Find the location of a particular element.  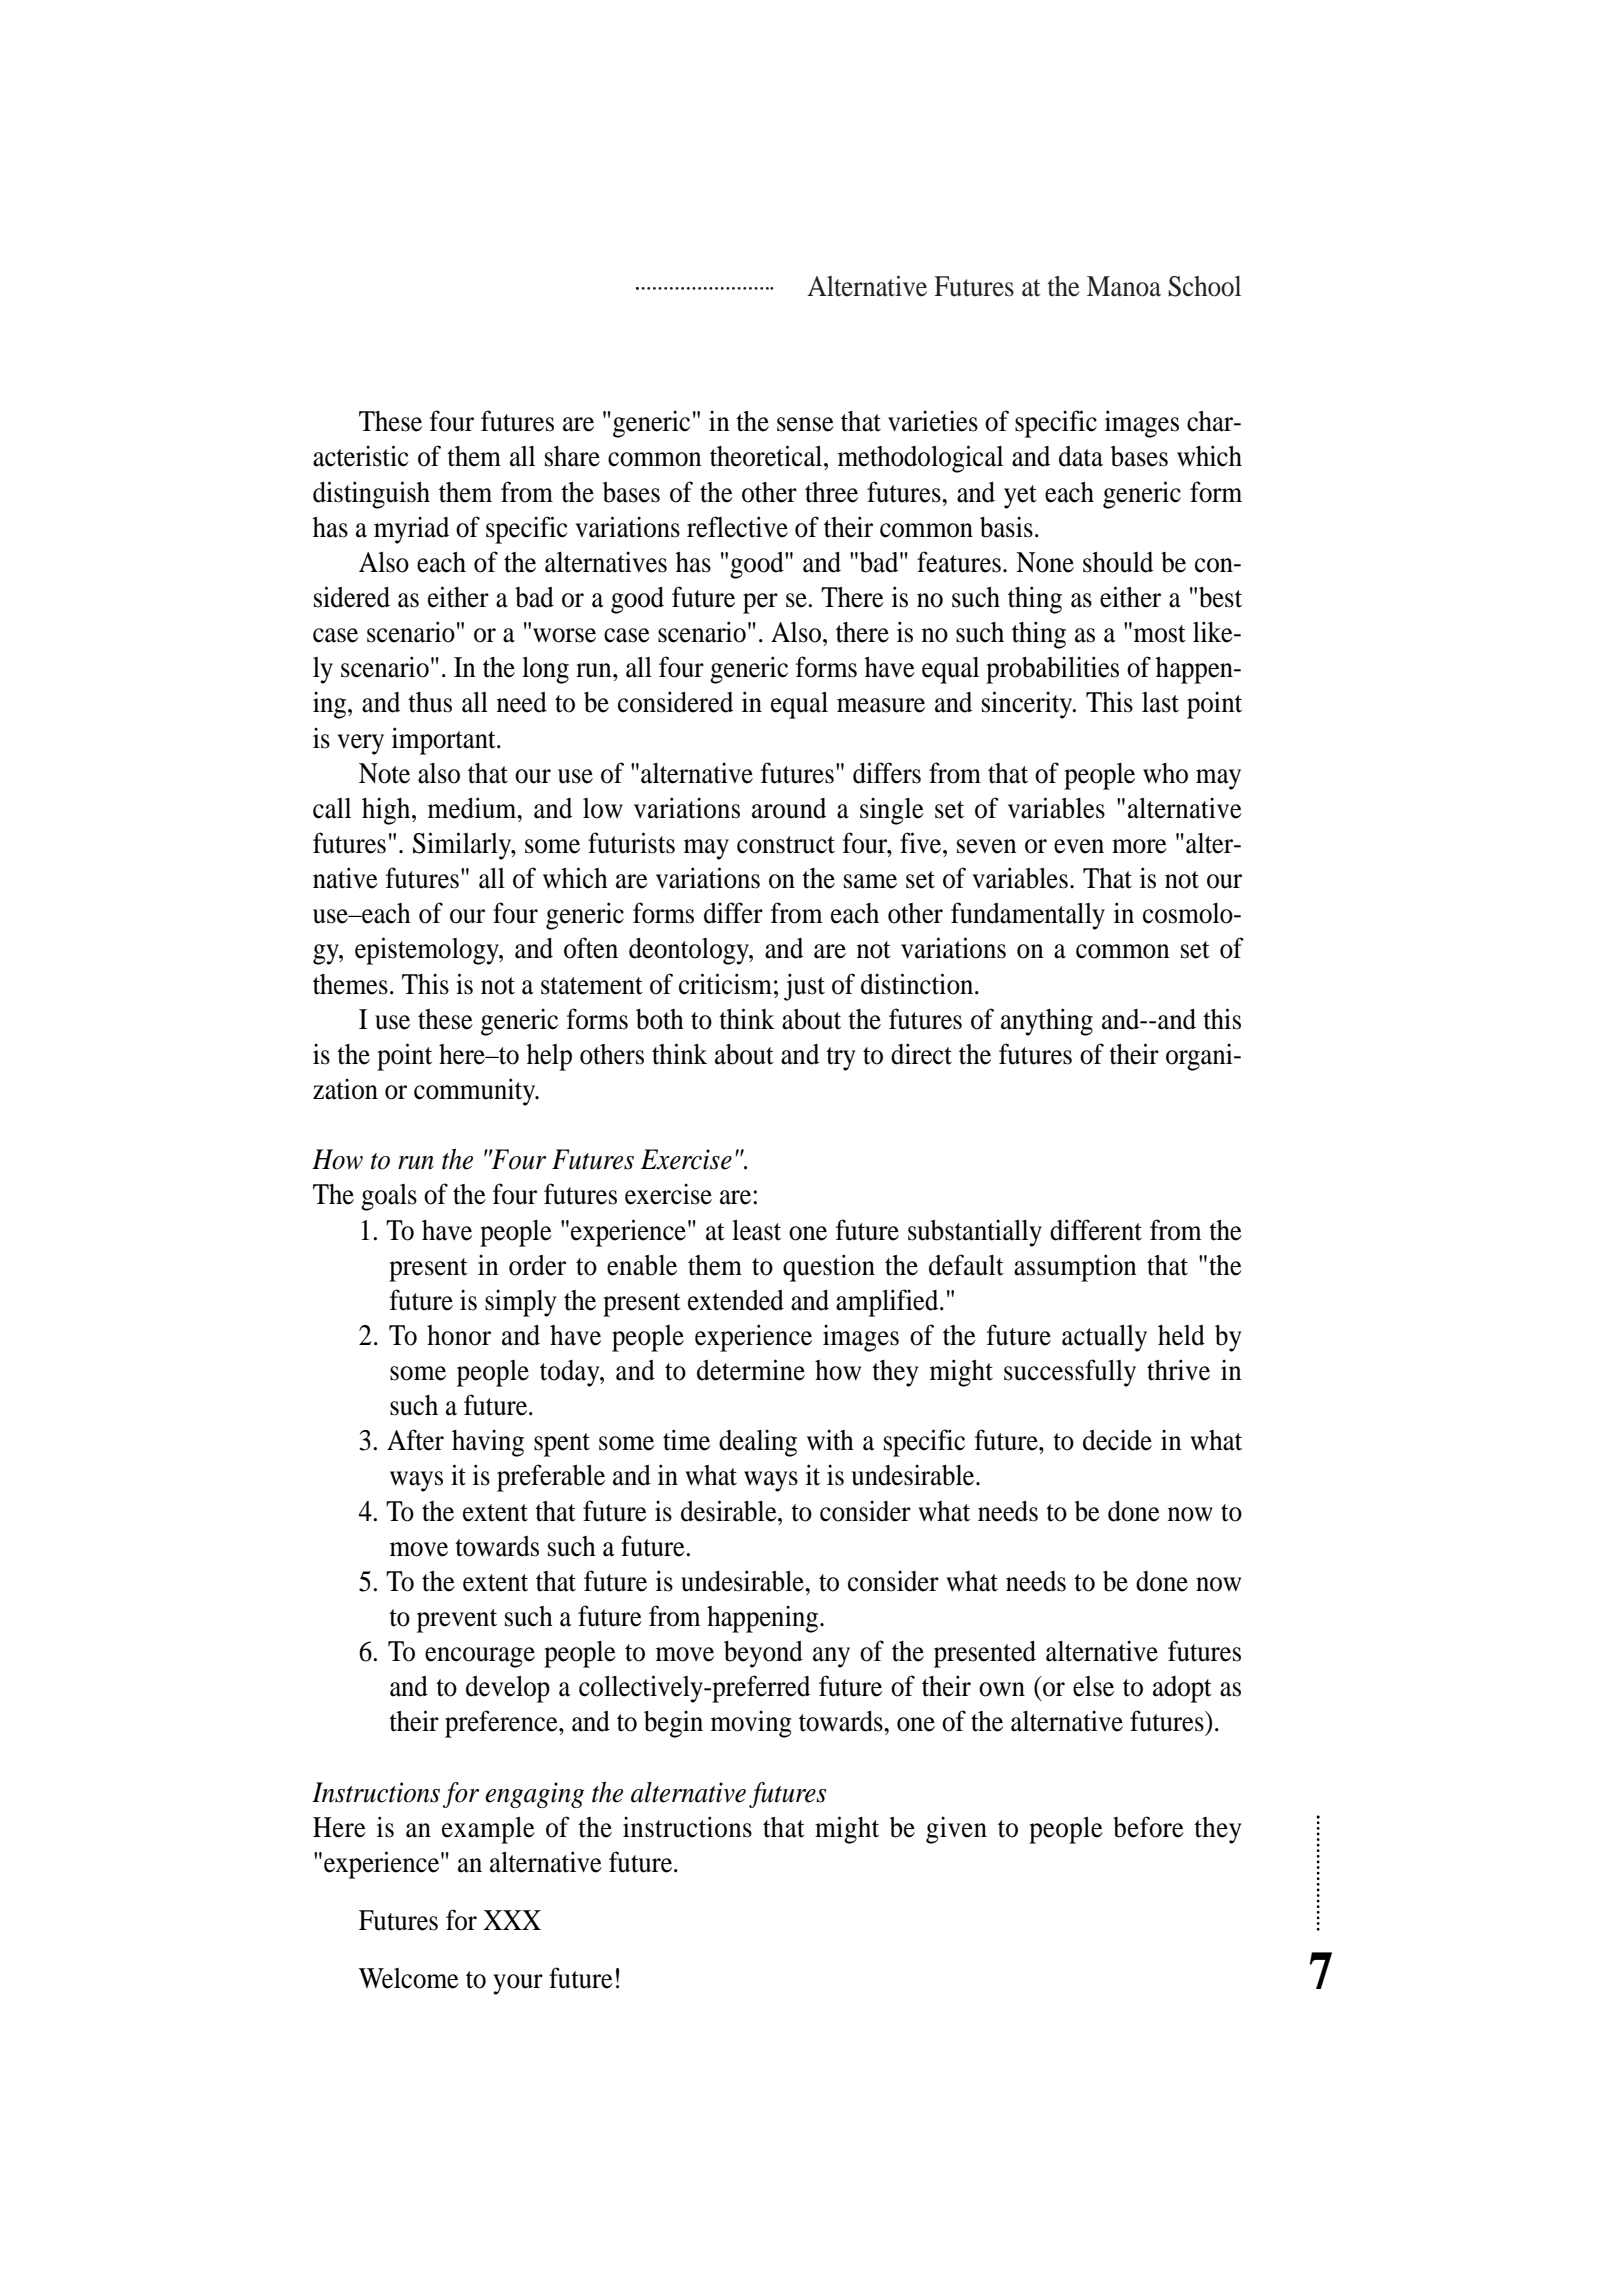

least is located at coordinates (756, 1230).
